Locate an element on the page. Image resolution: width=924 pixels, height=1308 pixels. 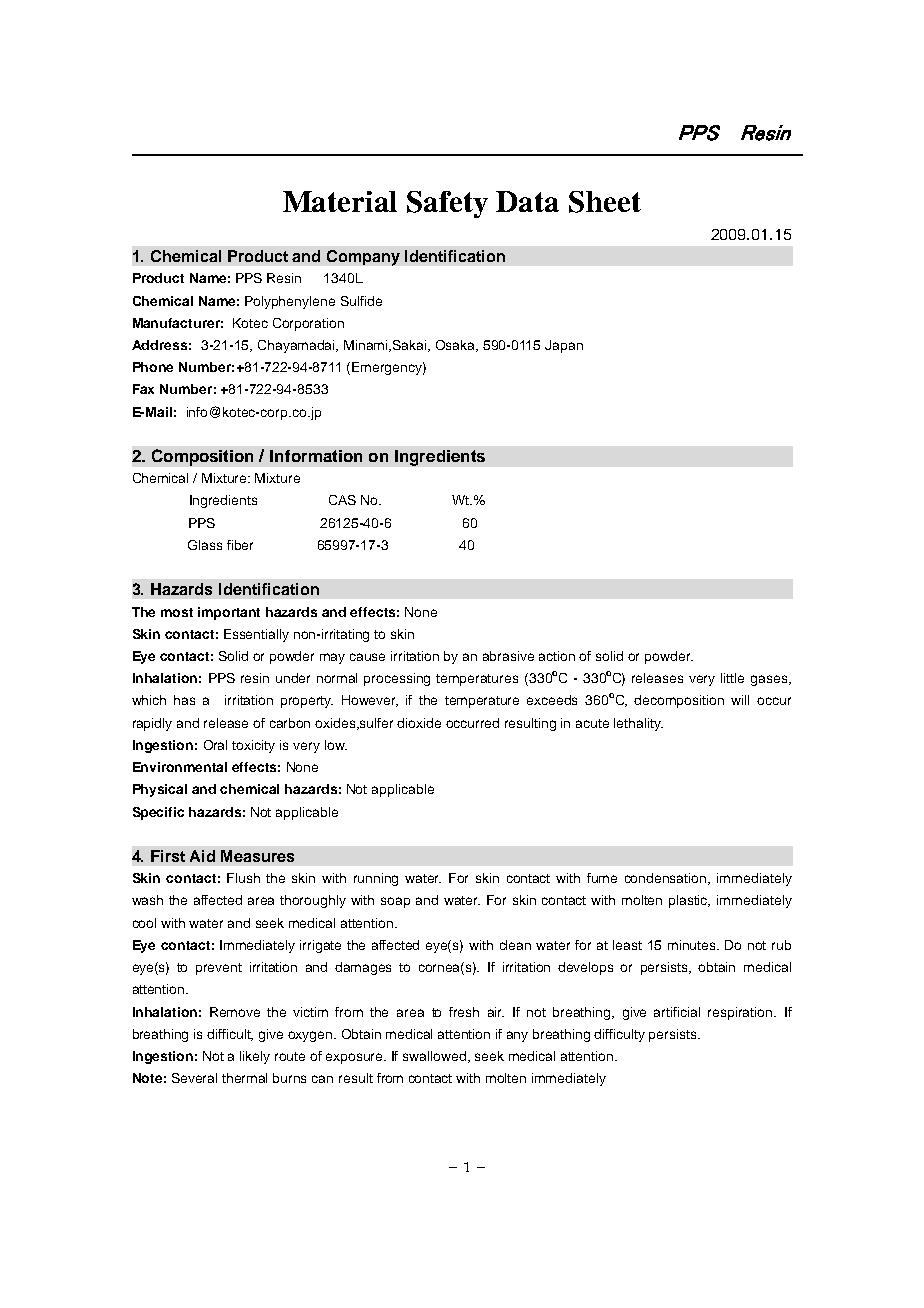
swallowed is located at coordinates (436, 1057).
